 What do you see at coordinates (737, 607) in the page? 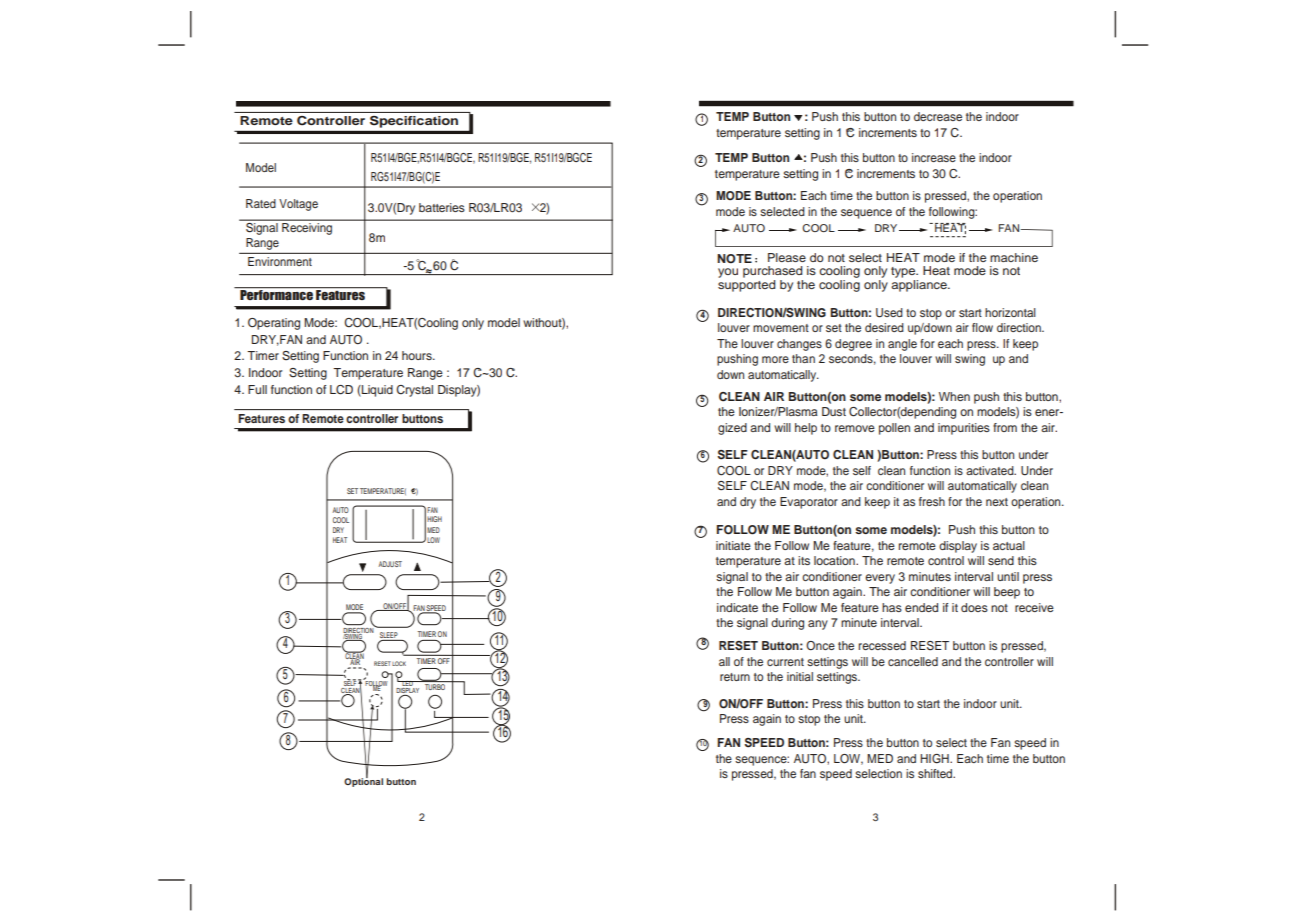
I see `indicate` at bounding box center [737, 607].
